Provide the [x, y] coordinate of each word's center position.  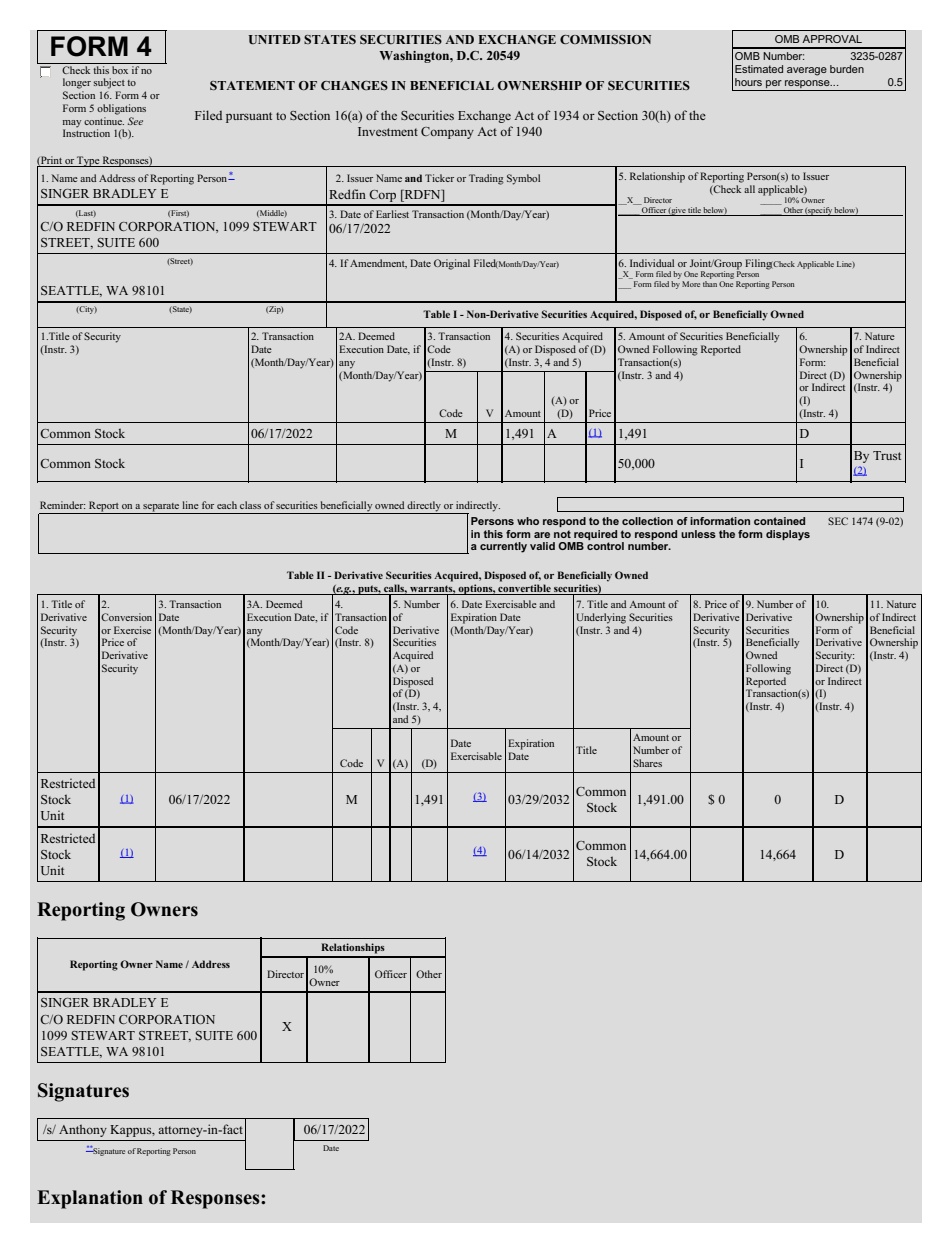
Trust [887, 455]
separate [161, 507]
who [528, 521]
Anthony [83, 1130]
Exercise [132, 630]
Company [447, 133]
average [807, 71]
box [120, 68]
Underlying [601, 618]
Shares [647, 763]
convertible [524, 589]
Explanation [90, 1199]
